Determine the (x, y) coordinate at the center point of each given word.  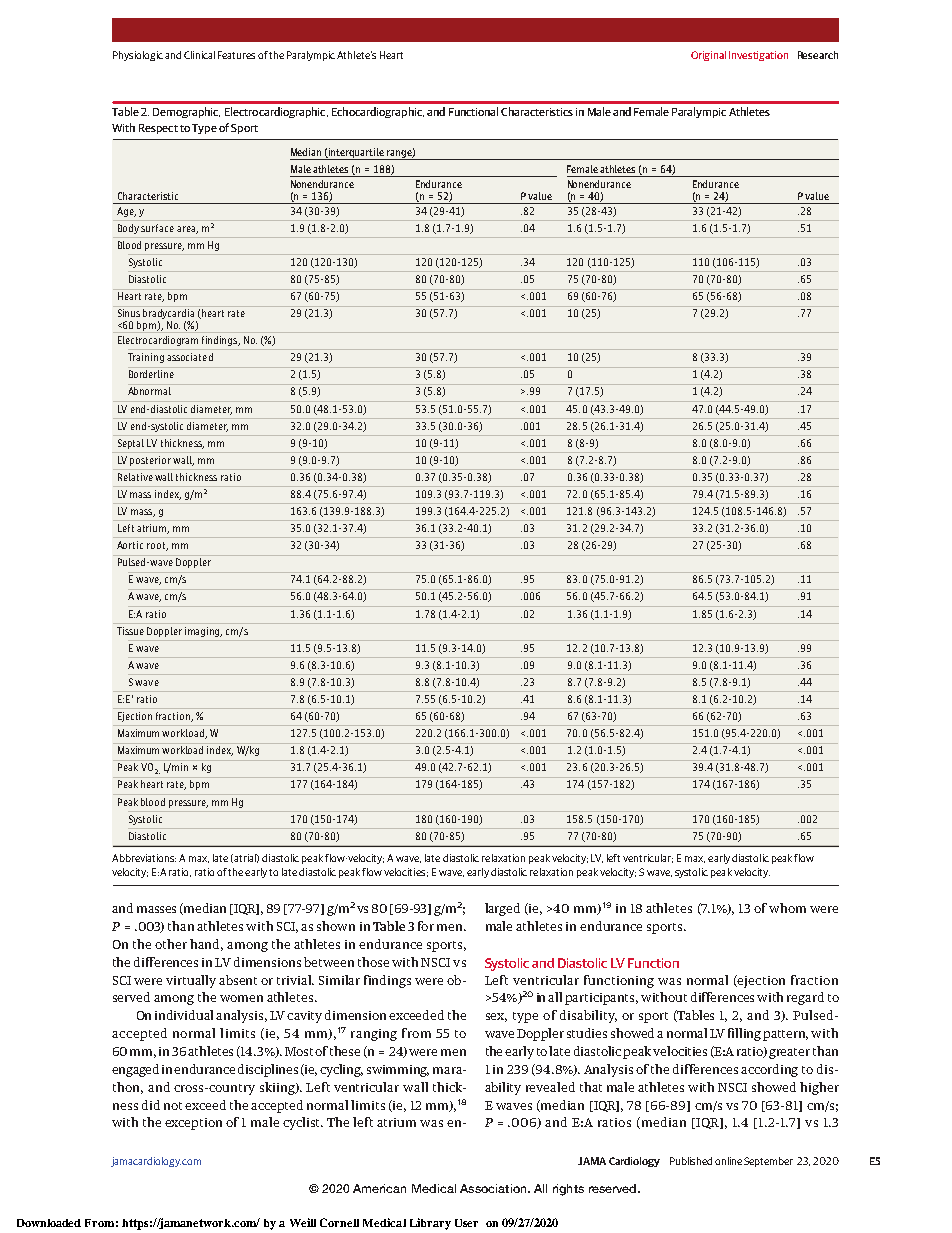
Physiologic (138, 56)
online (728, 1161)
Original (708, 56)
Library (430, 1224)
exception (193, 1124)
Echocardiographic (378, 112)
